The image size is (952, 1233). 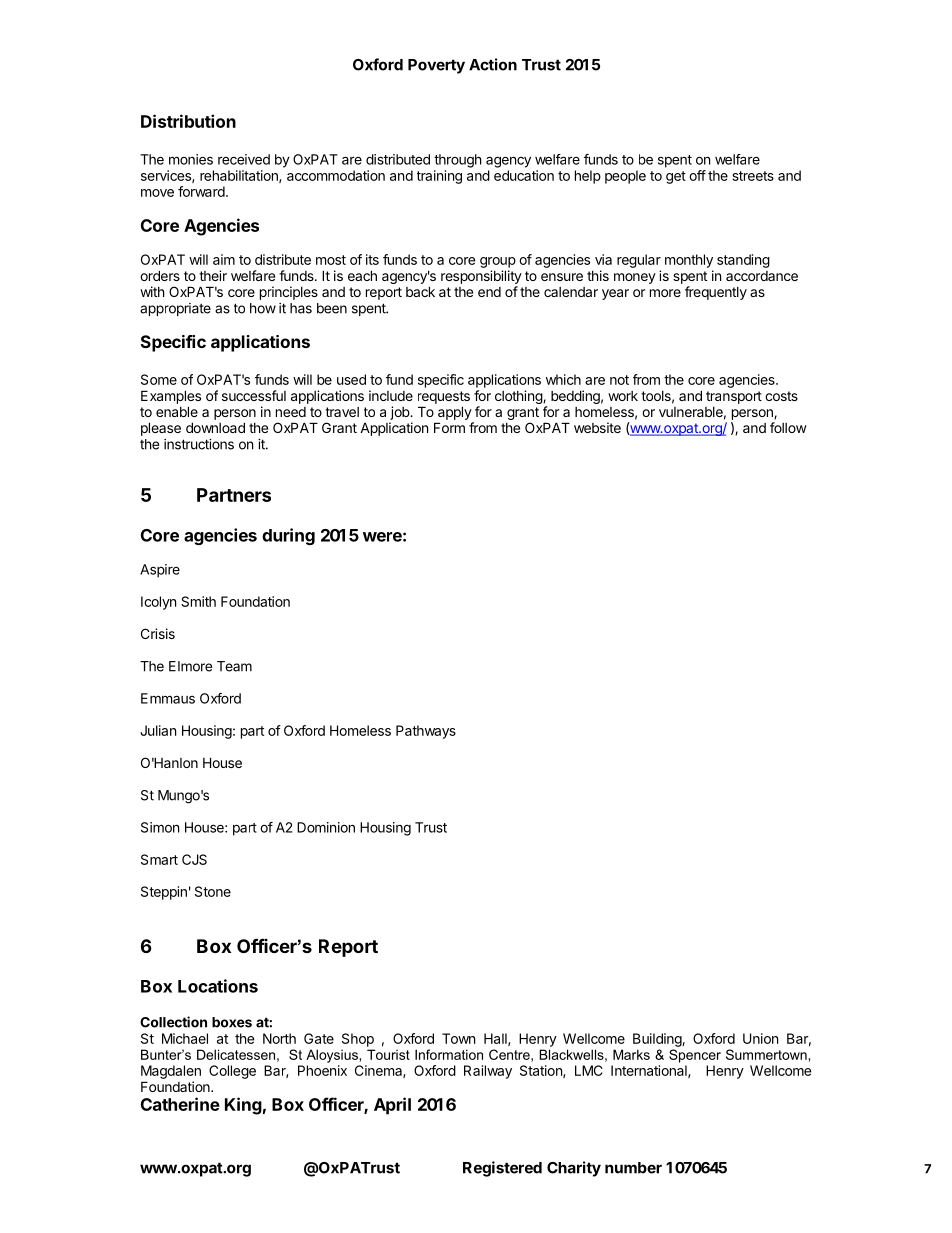 What do you see at coordinates (254, 395) in the screenshot?
I see `successful` at bounding box center [254, 395].
